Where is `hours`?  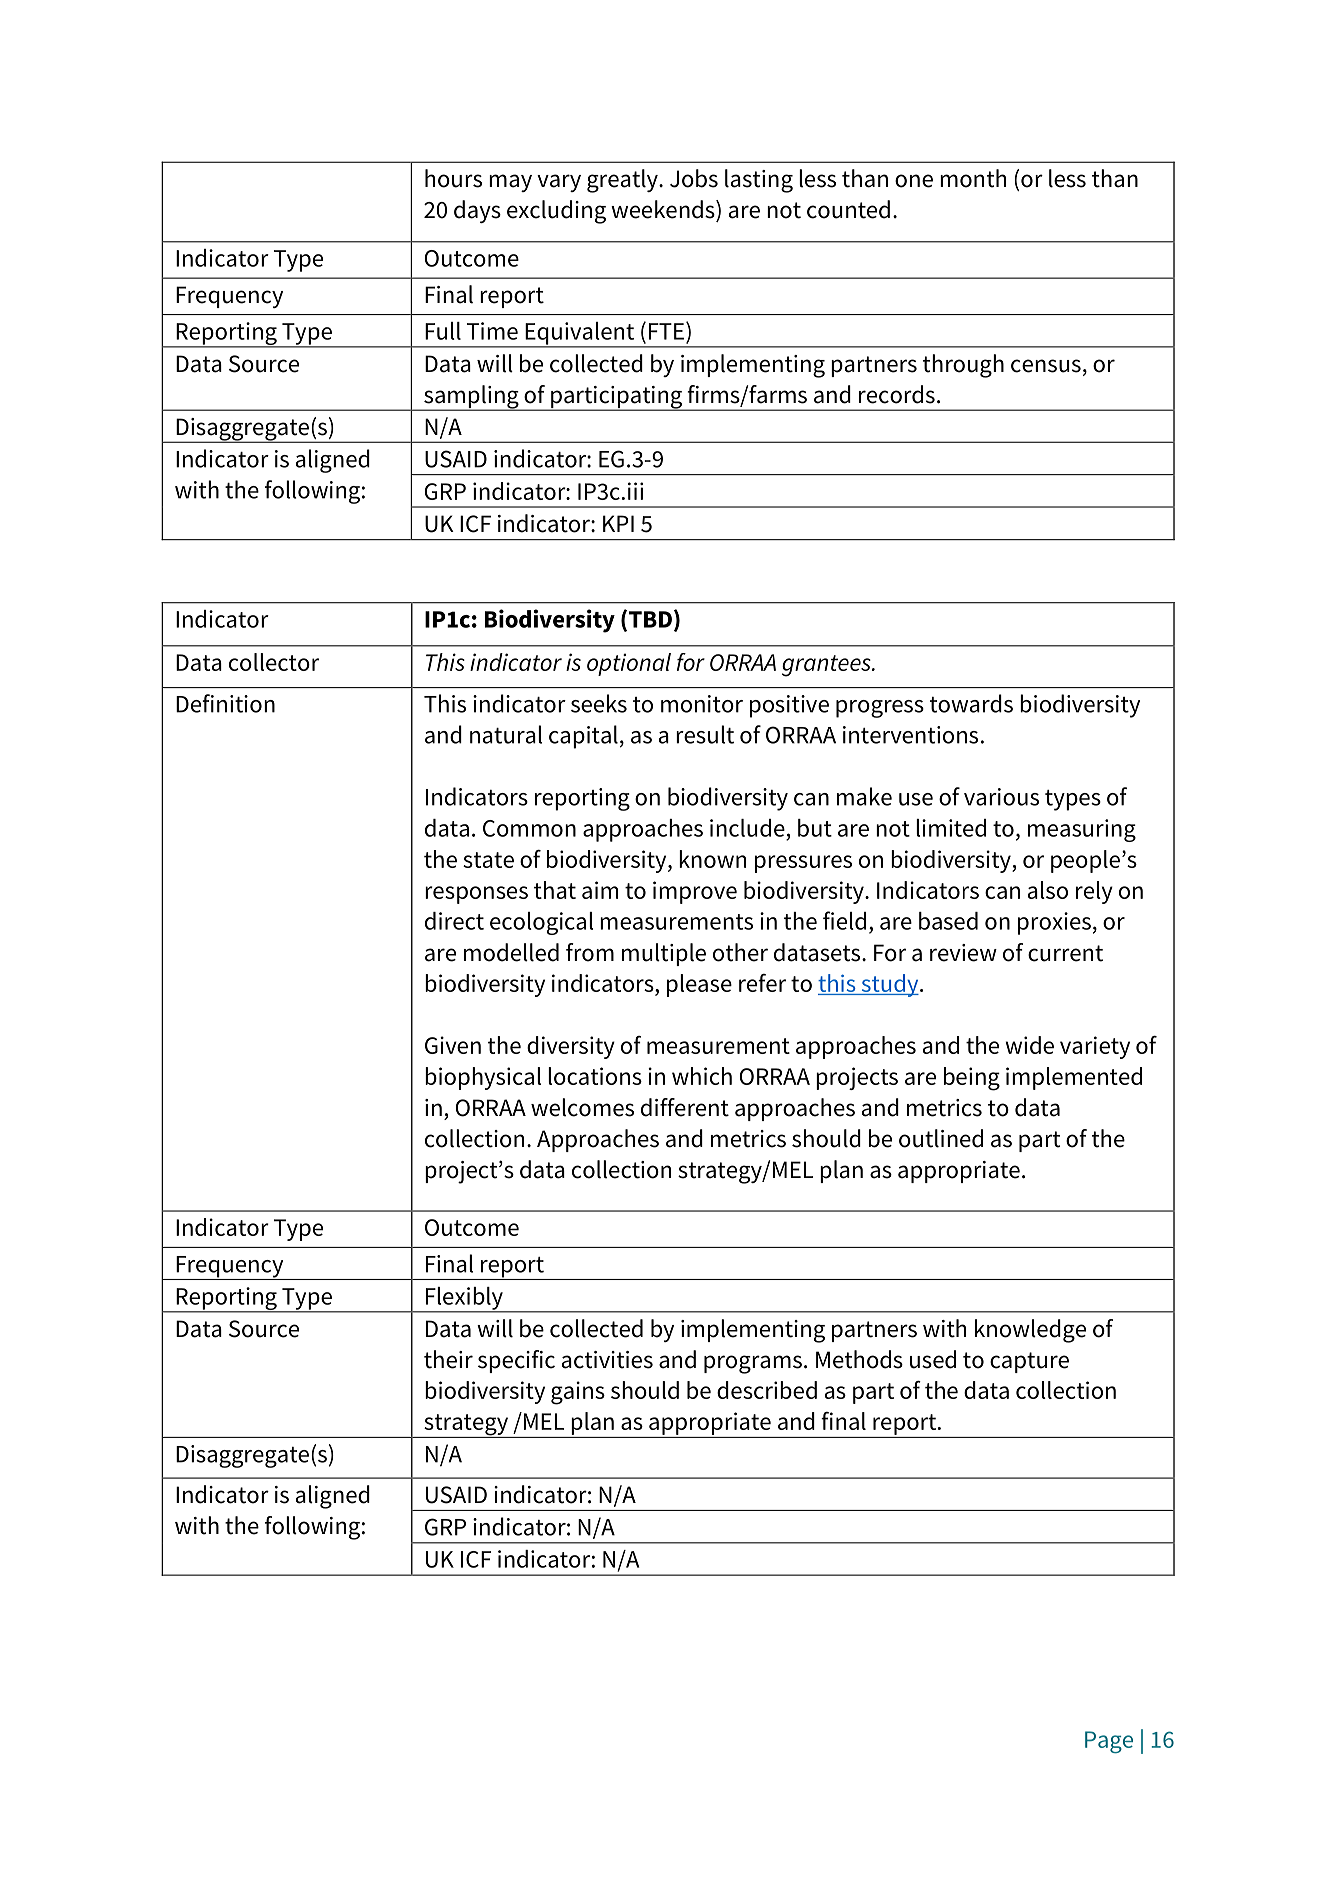
hours is located at coordinates (453, 178).
